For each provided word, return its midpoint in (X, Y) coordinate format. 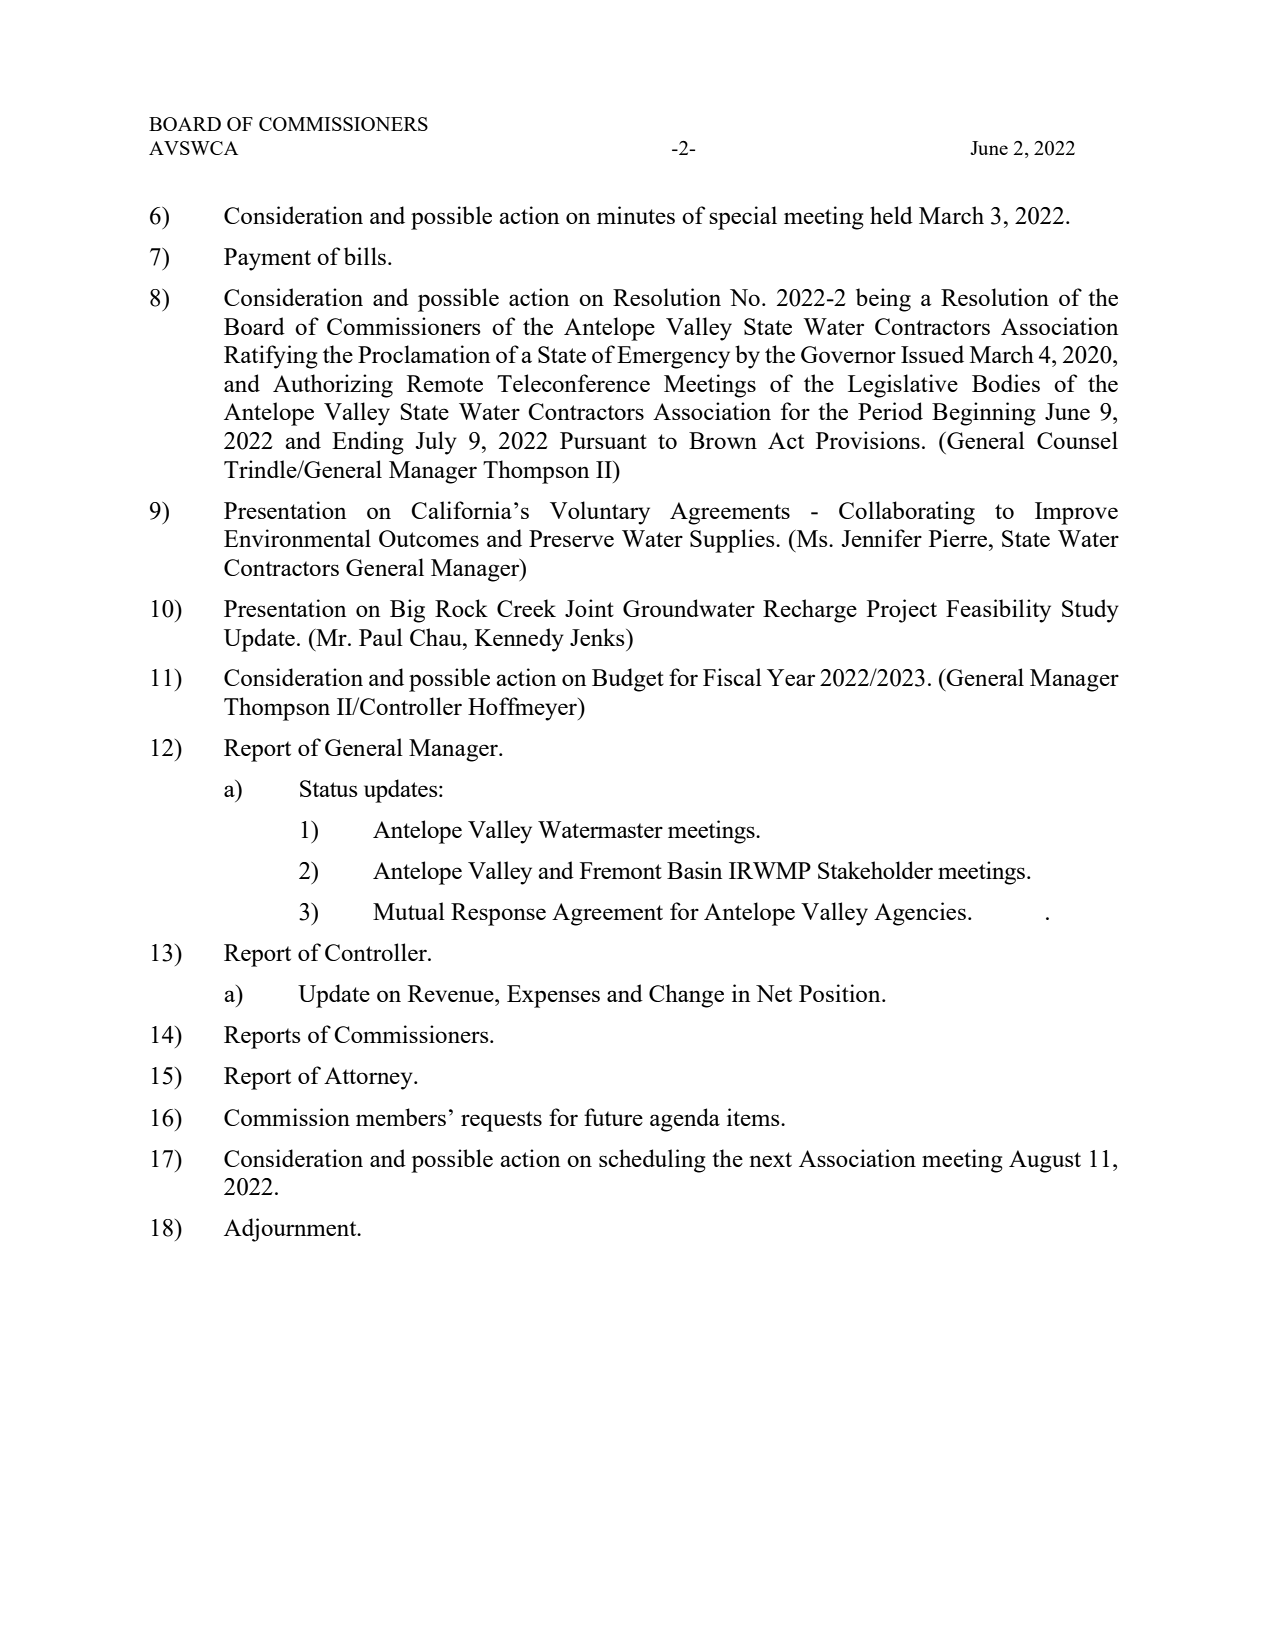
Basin (694, 870)
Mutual (409, 911)
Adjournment (291, 1230)
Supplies (733, 541)
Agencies (920, 914)
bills (366, 256)
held (891, 215)
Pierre (959, 538)
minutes (636, 215)
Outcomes (429, 538)
